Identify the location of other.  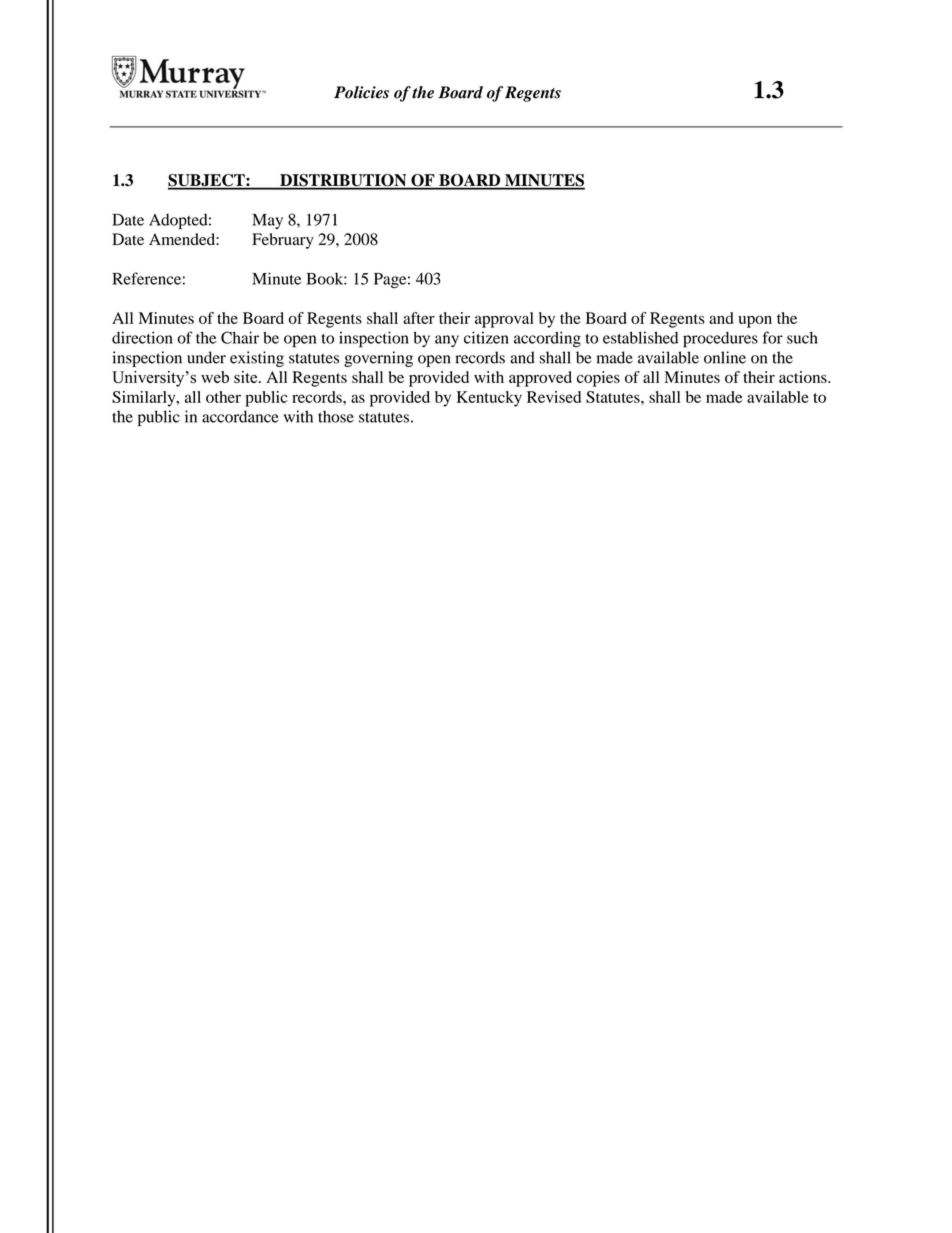
(223, 397).
